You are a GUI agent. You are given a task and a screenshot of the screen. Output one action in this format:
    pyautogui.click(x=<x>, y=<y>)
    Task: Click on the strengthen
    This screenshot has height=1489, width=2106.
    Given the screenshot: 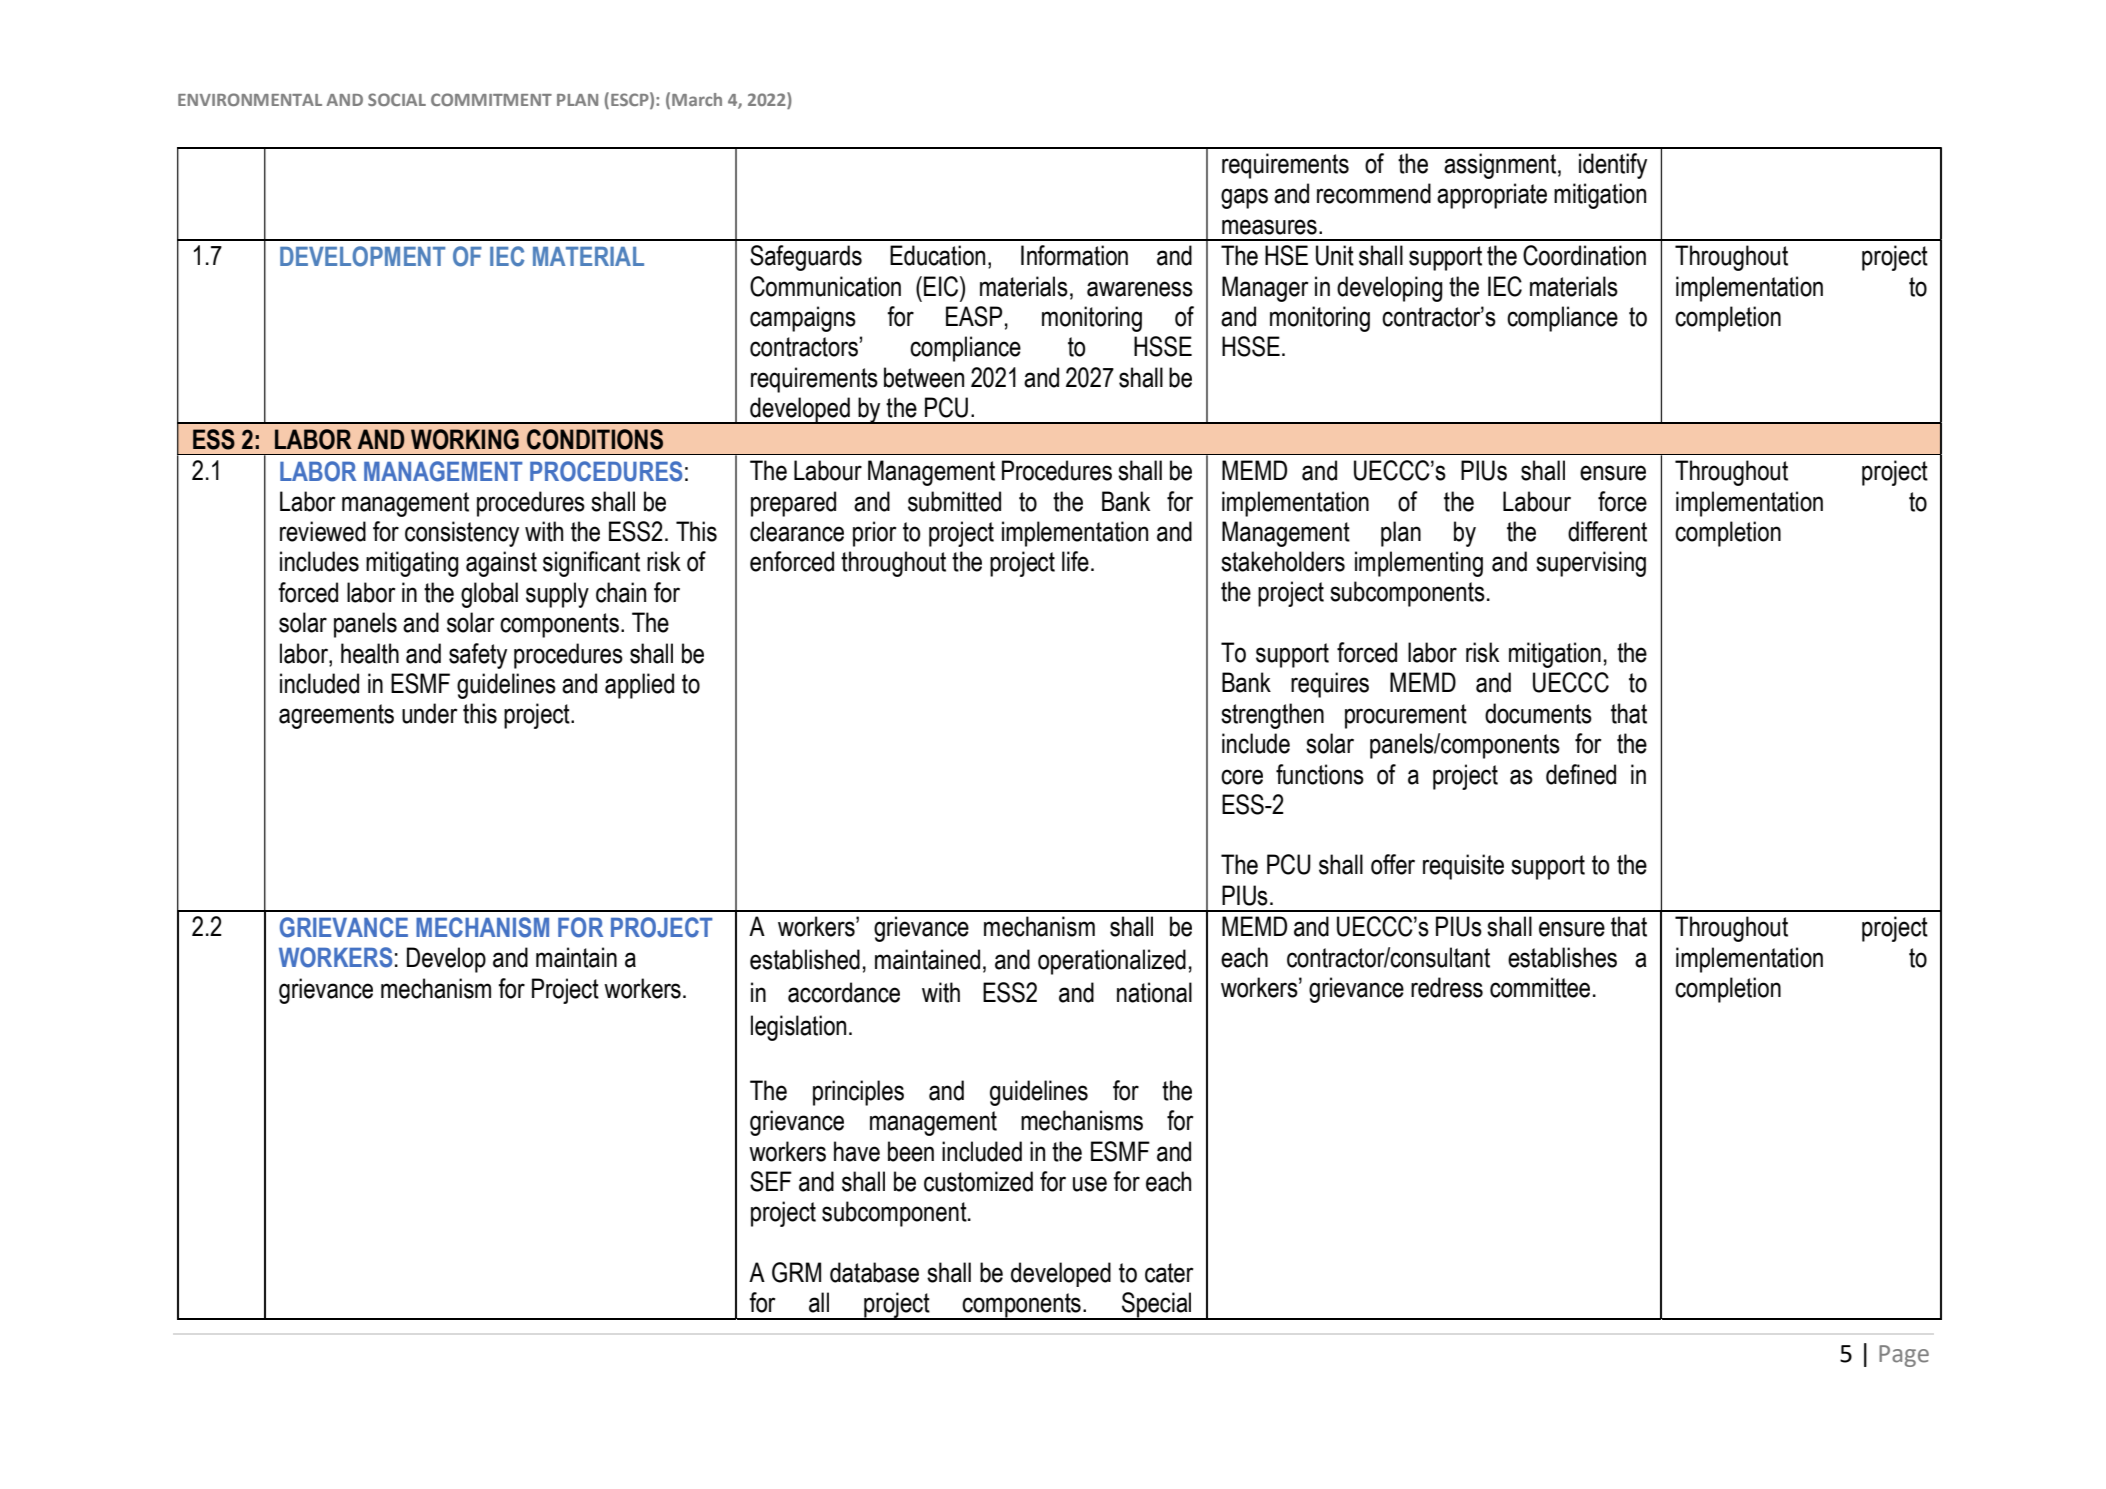 What is the action you would take?
    pyautogui.click(x=1272, y=716)
